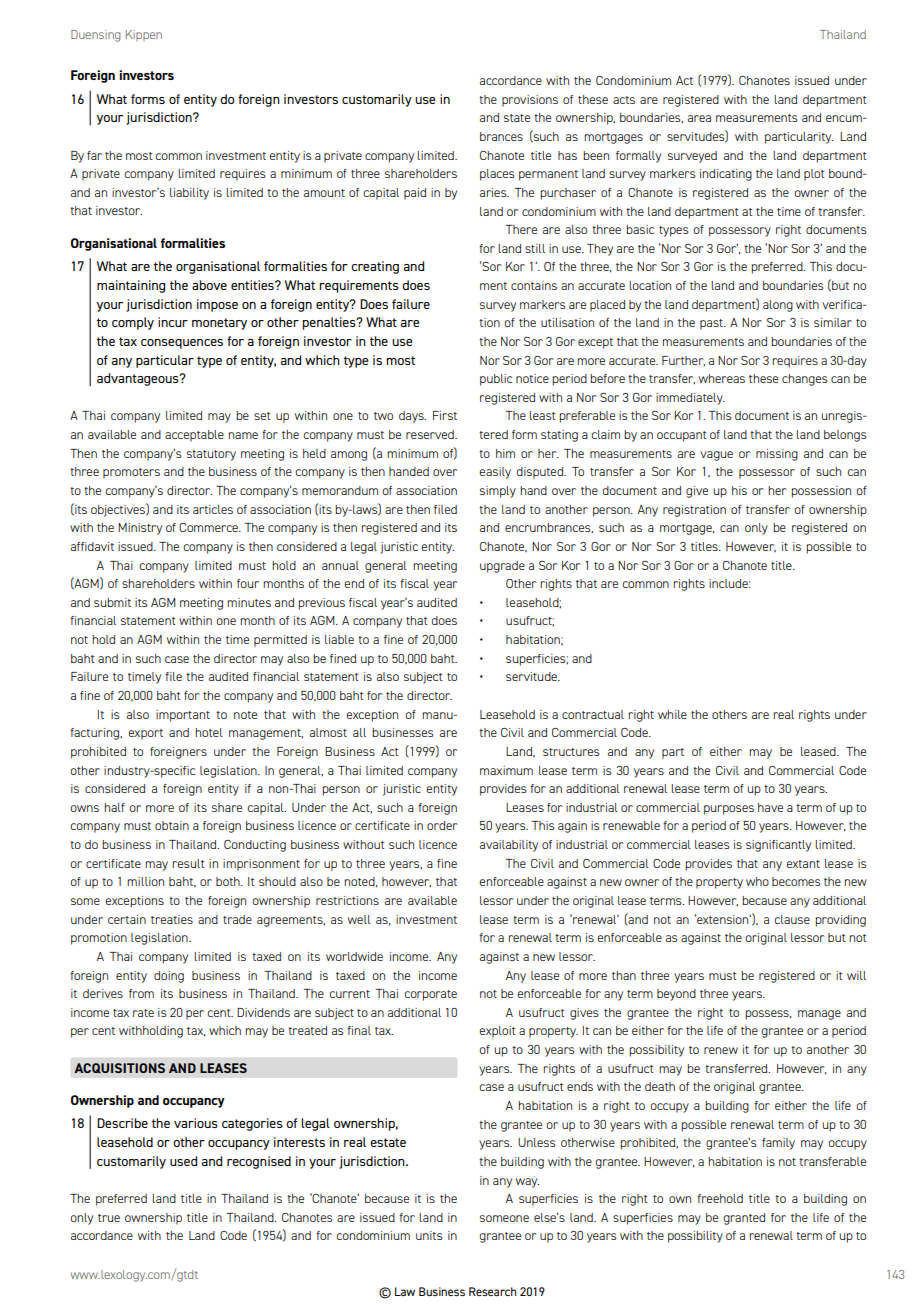 The image size is (924, 1308). I want to click on granted, so click(744, 1219).
